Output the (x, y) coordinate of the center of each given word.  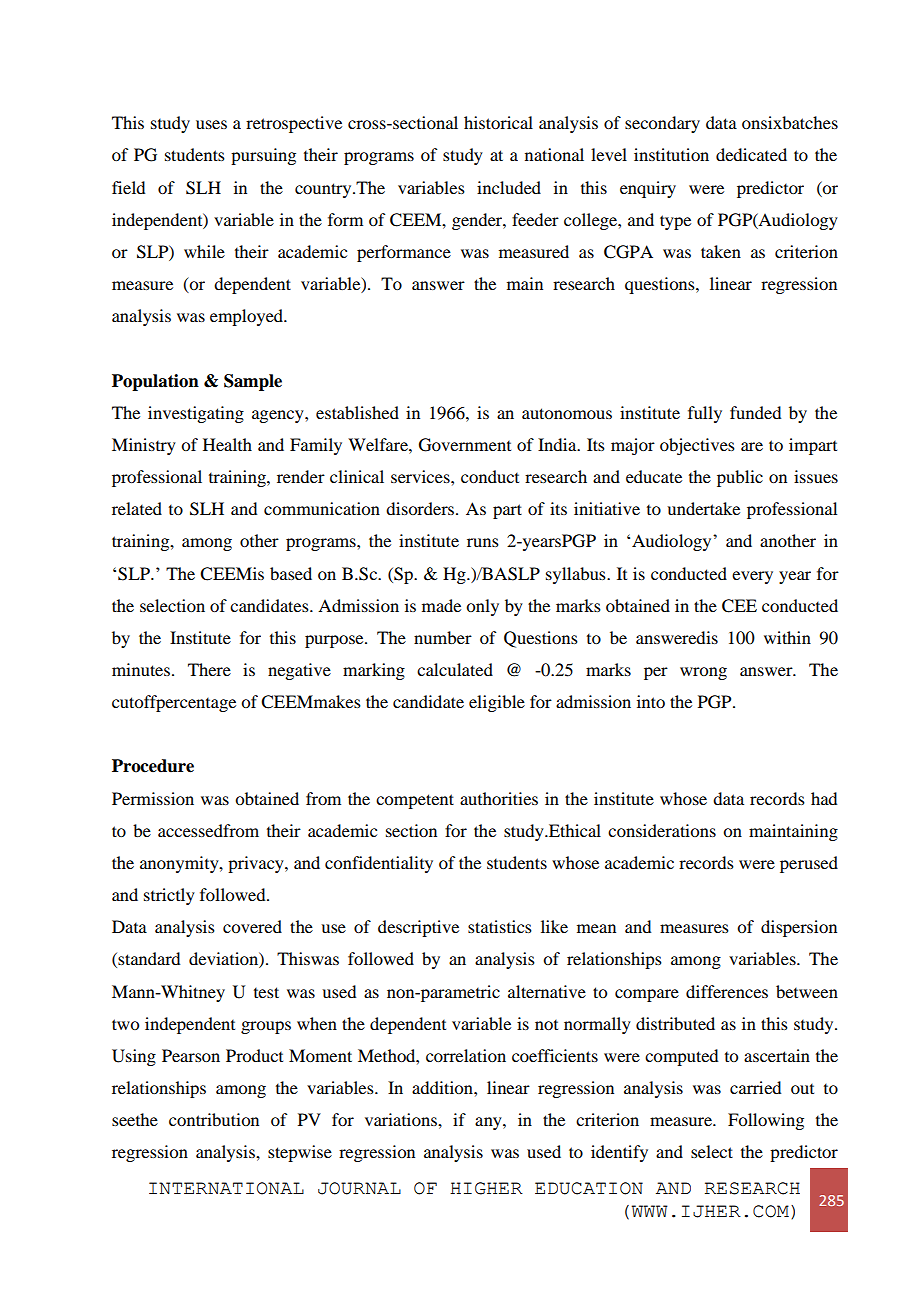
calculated (455, 669)
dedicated (751, 154)
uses (211, 124)
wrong (703, 673)
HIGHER (486, 1188)
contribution (214, 1119)
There (209, 669)
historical (498, 122)
